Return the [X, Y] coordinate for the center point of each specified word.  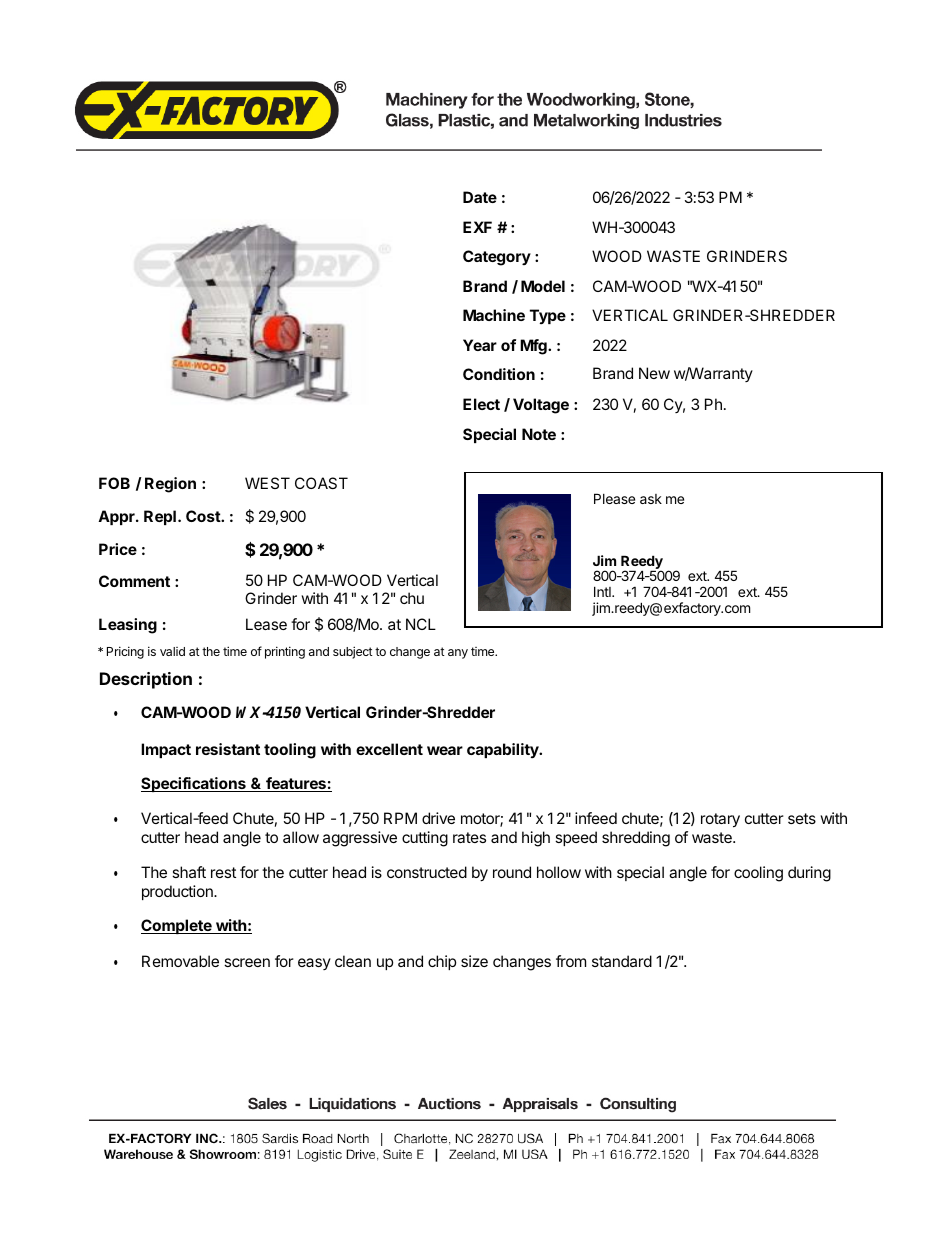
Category [497, 258]
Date [480, 197]
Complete [177, 926]
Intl [603, 591]
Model [543, 286]
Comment [134, 581]
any [458, 654]
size [474, 961]
